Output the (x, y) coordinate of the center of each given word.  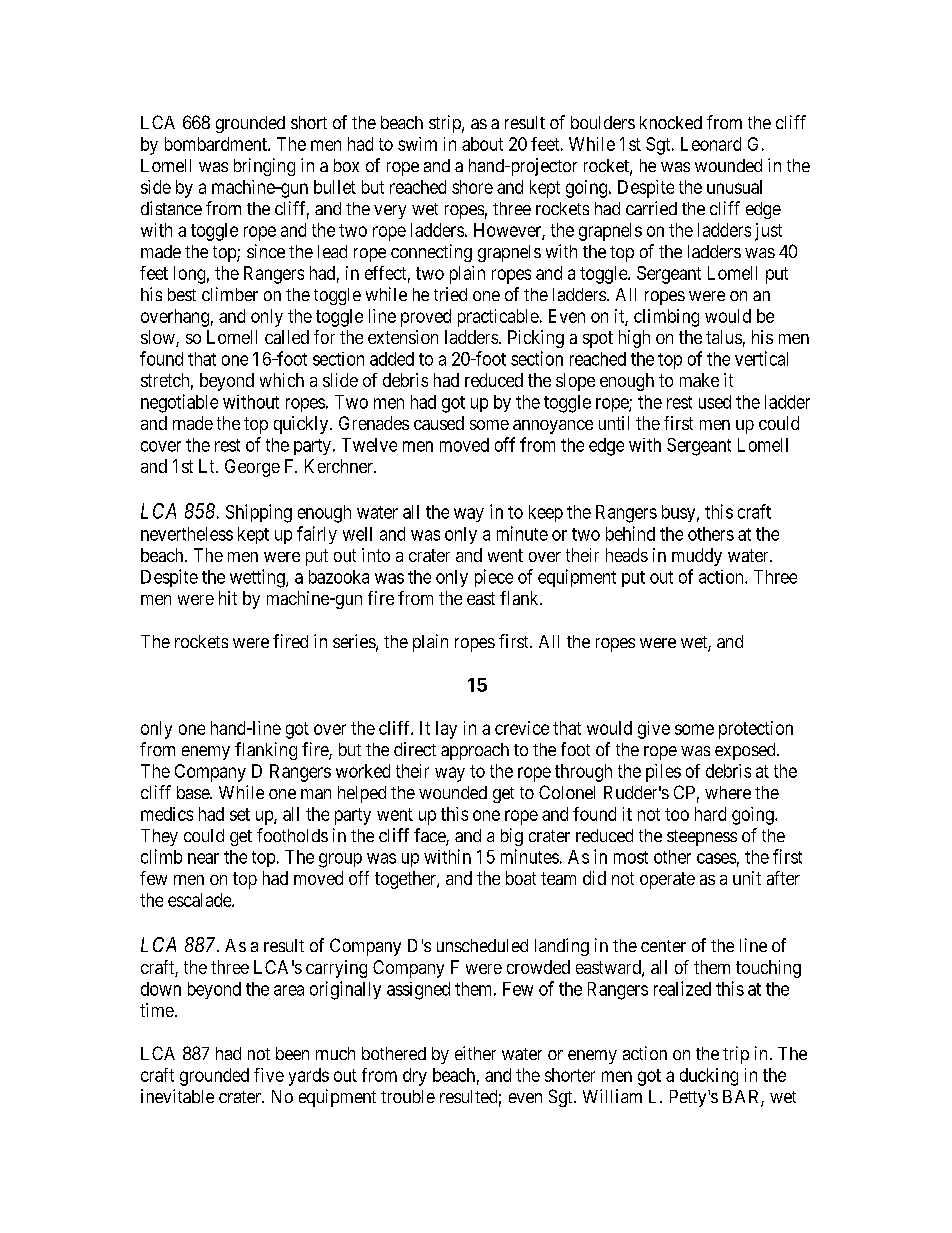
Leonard (711, 144)
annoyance (553, 427)
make (699, 380)
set (240, 814)
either (475, 1053)
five (269, 1075)
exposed (746, 751)
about (482, 144)
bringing (264, 167)
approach (475, 751)
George (252, 468)
